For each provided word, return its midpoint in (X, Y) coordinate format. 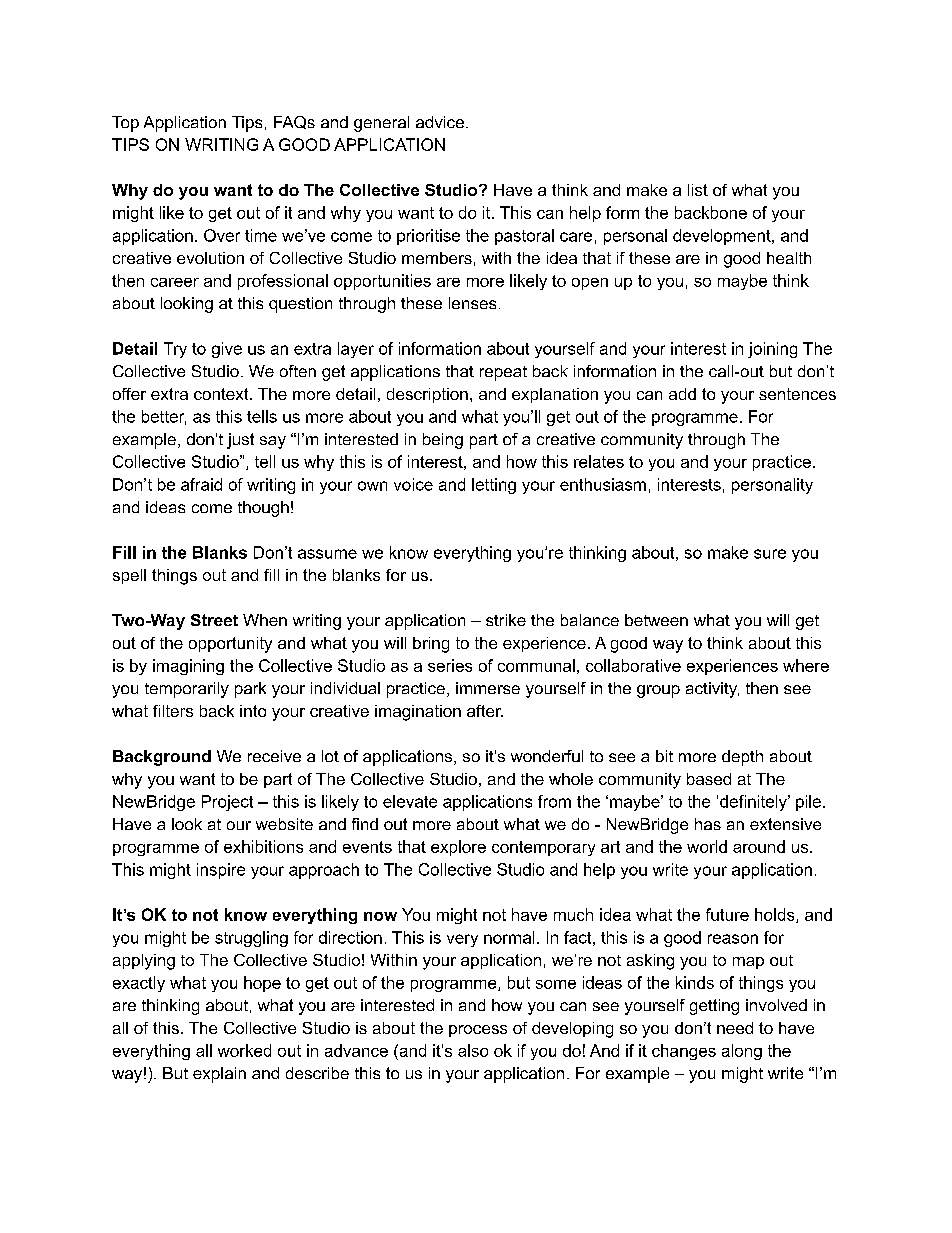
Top (125, 124)
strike (506, 620)
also (473, 1050)
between (656, 620)
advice (440, 122)
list (698, 190)
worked (244, 1050)
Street (214, 620)
